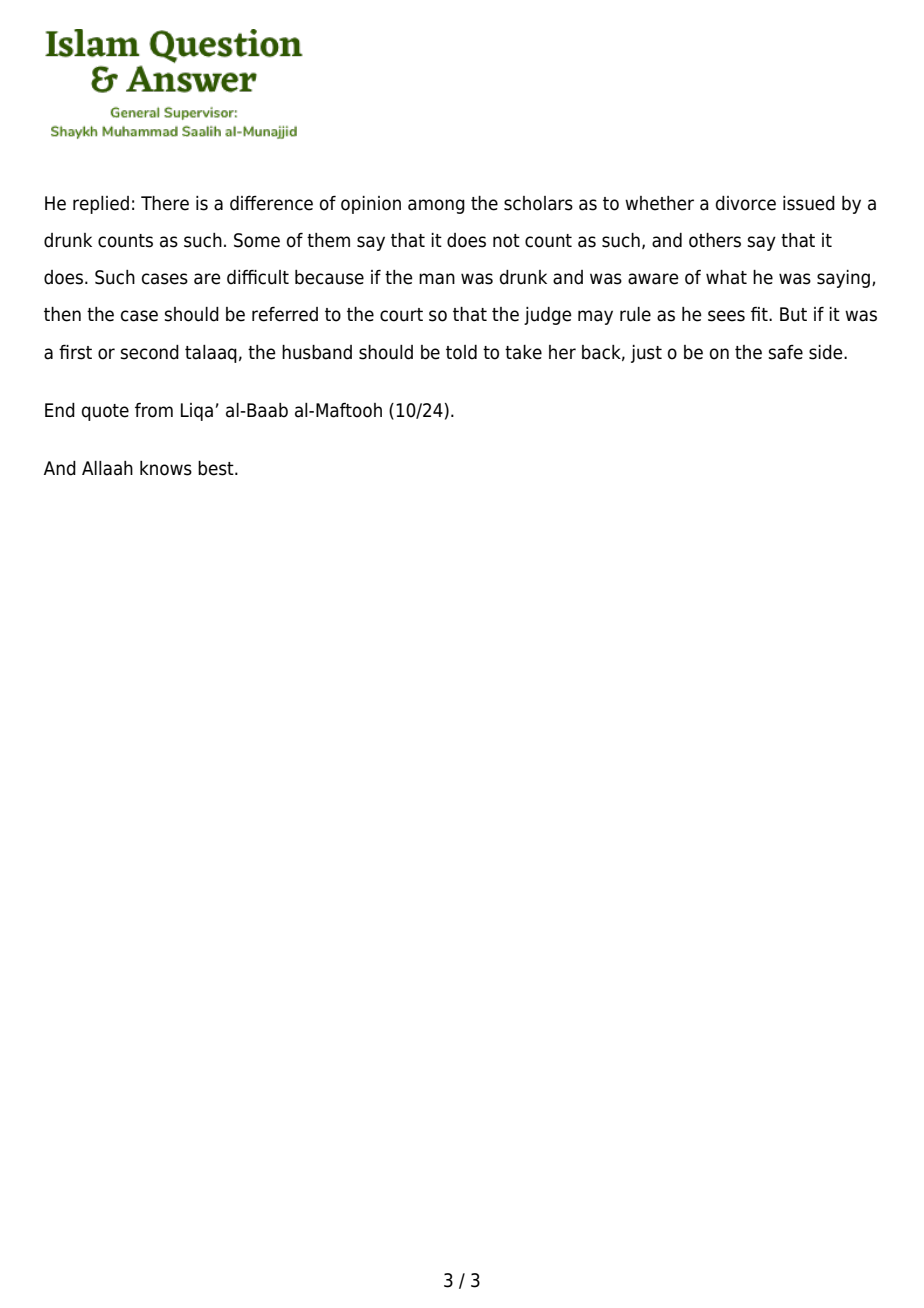 This screenshot has width=924, height=1308. Describe the element at coordinates (461, 352) in the screenshot. I see `told` at that location.
